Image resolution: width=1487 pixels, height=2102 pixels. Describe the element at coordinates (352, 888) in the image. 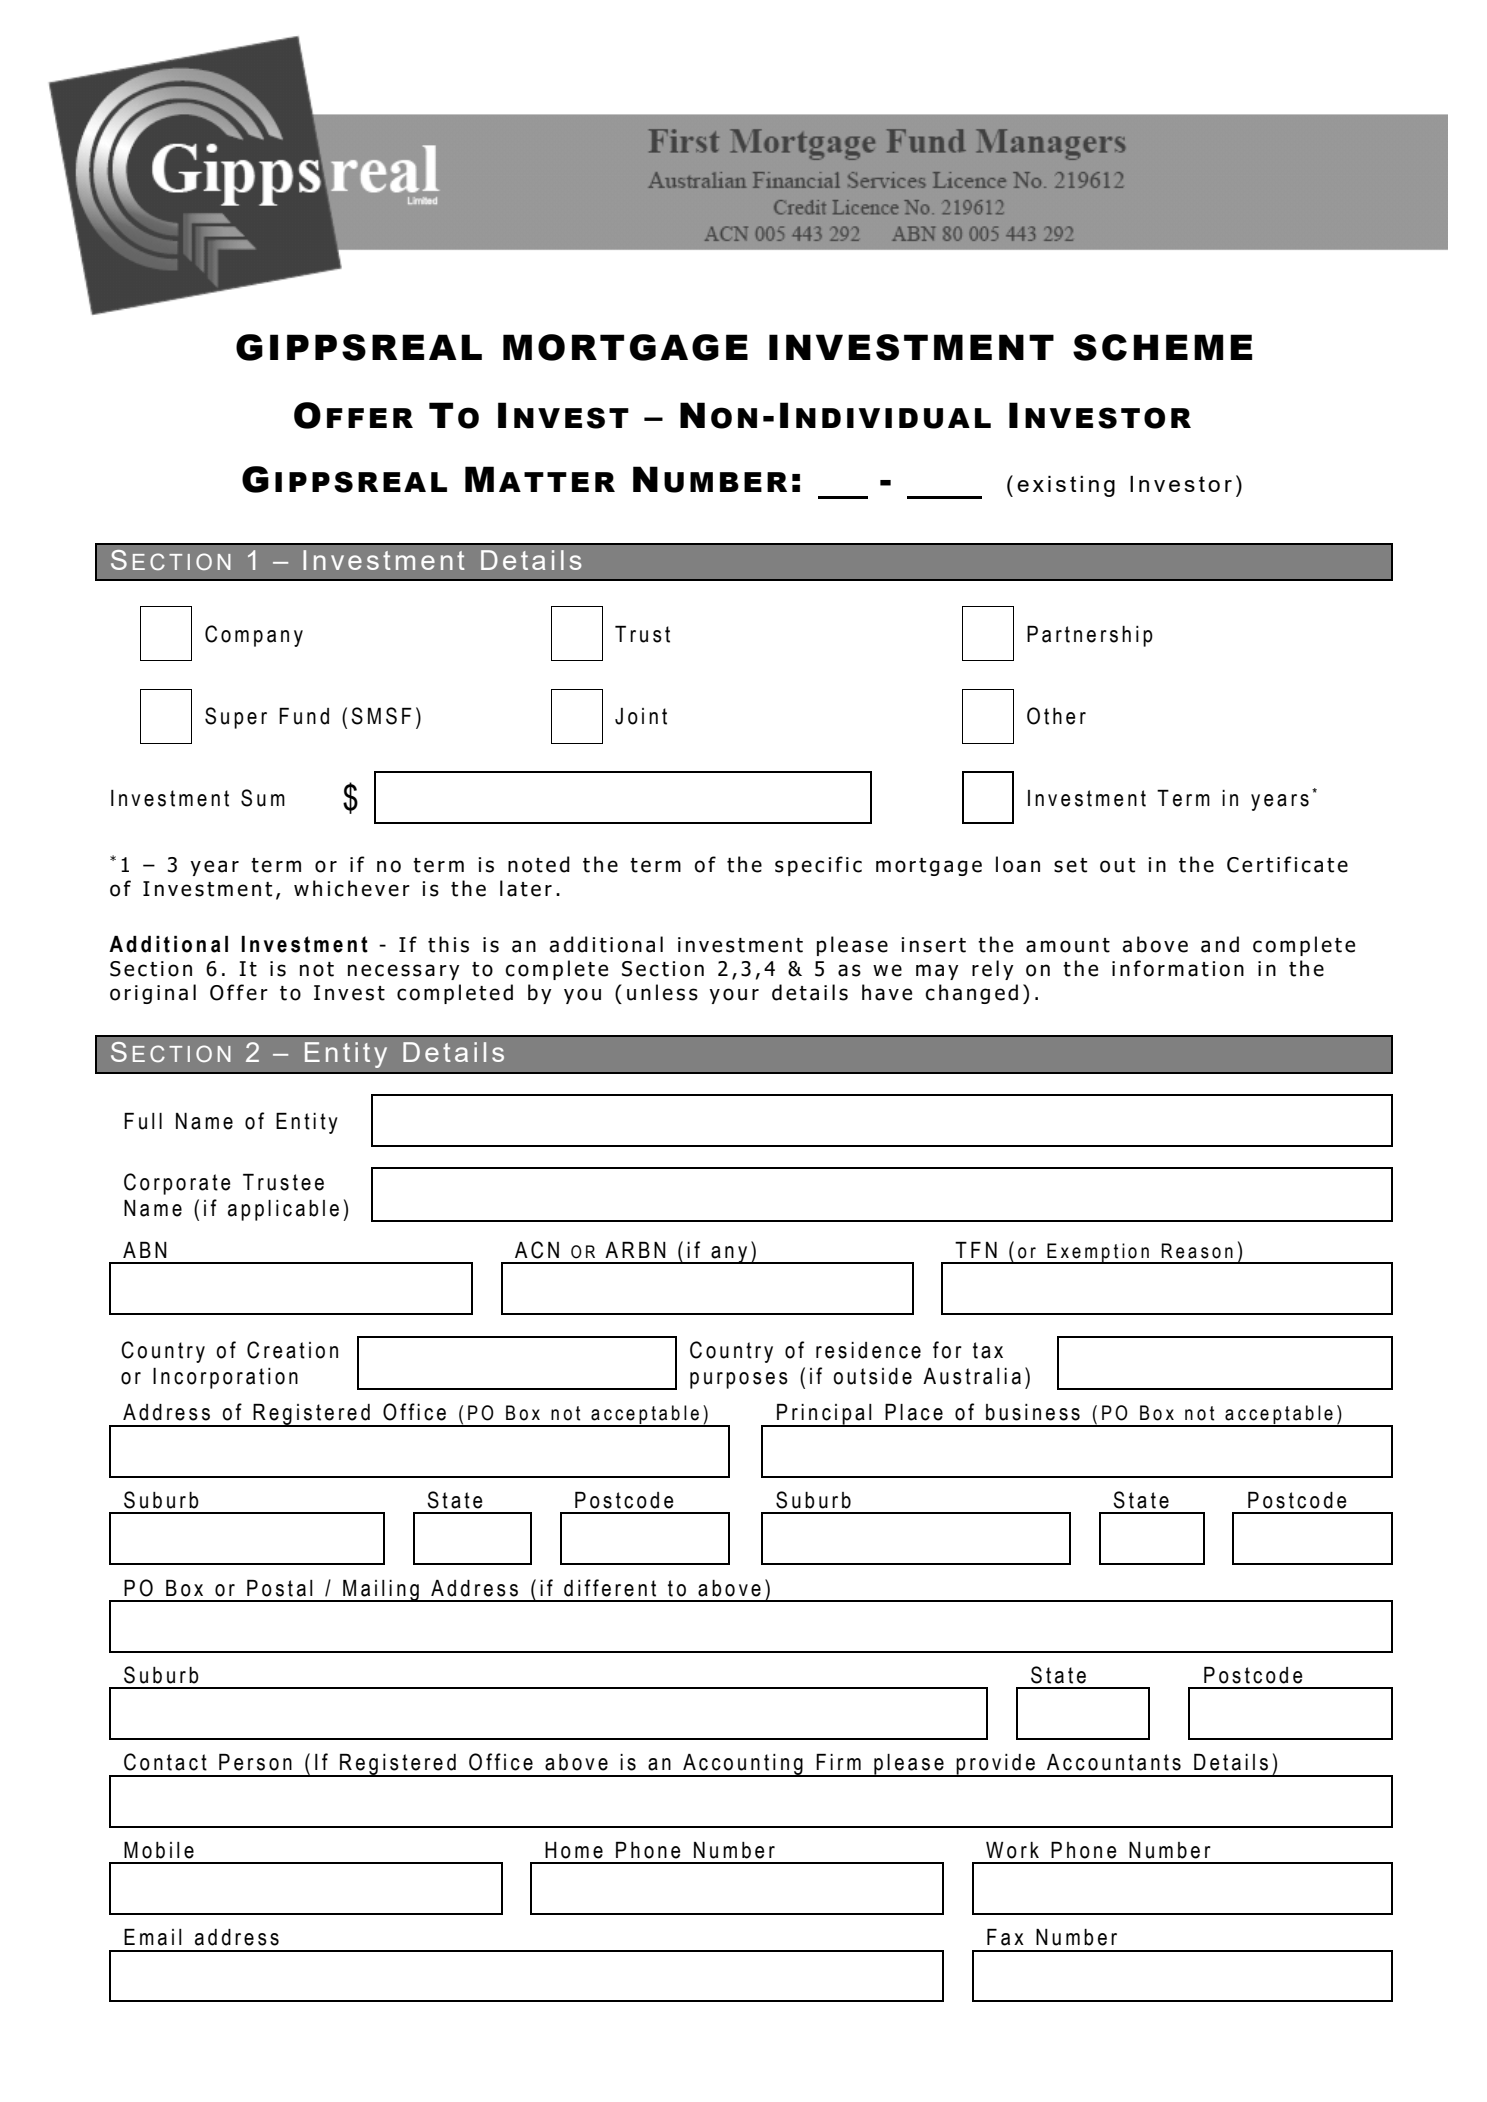

I see `whichever` at that location.
